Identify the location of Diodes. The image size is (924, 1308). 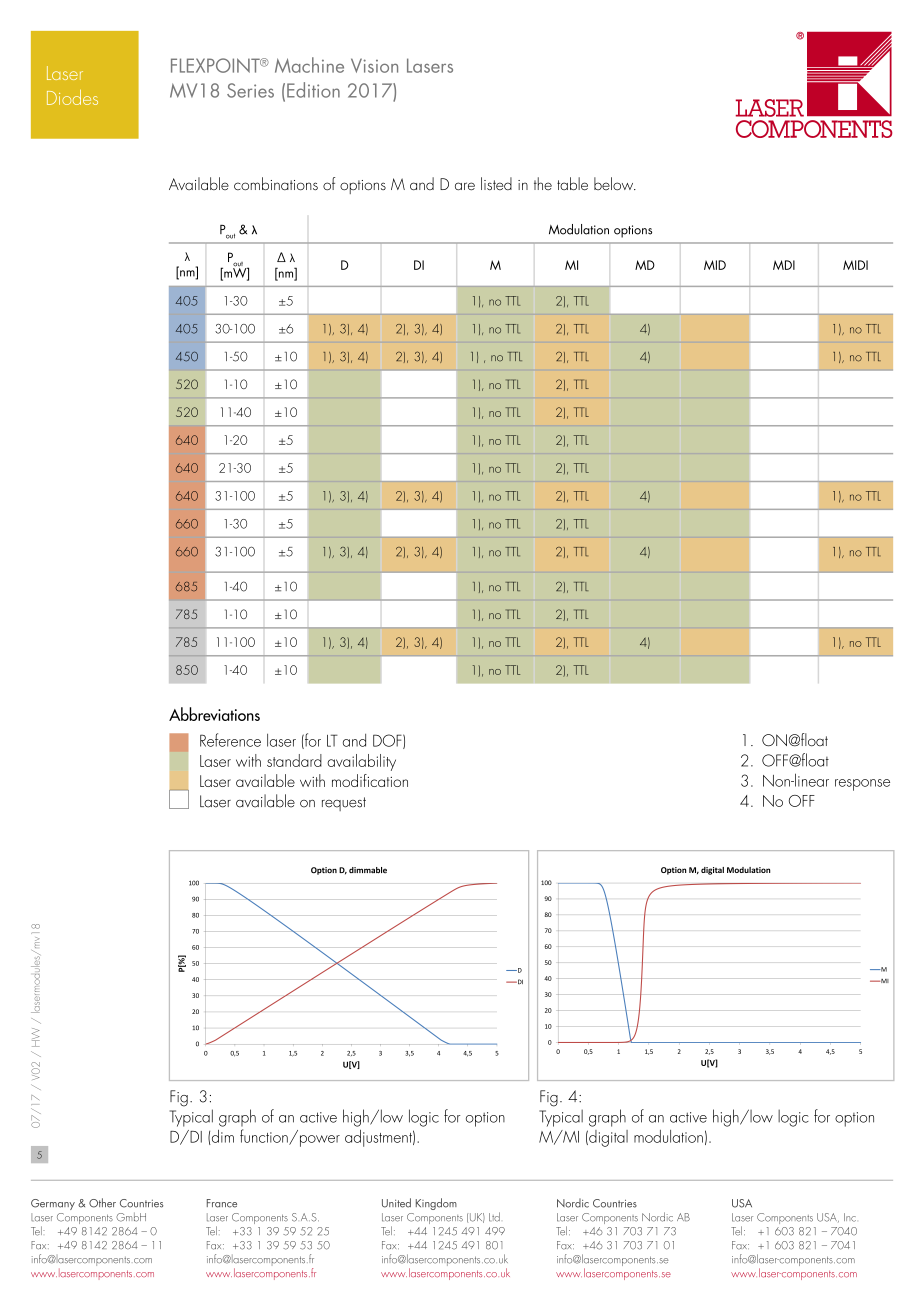
(72, 97).
